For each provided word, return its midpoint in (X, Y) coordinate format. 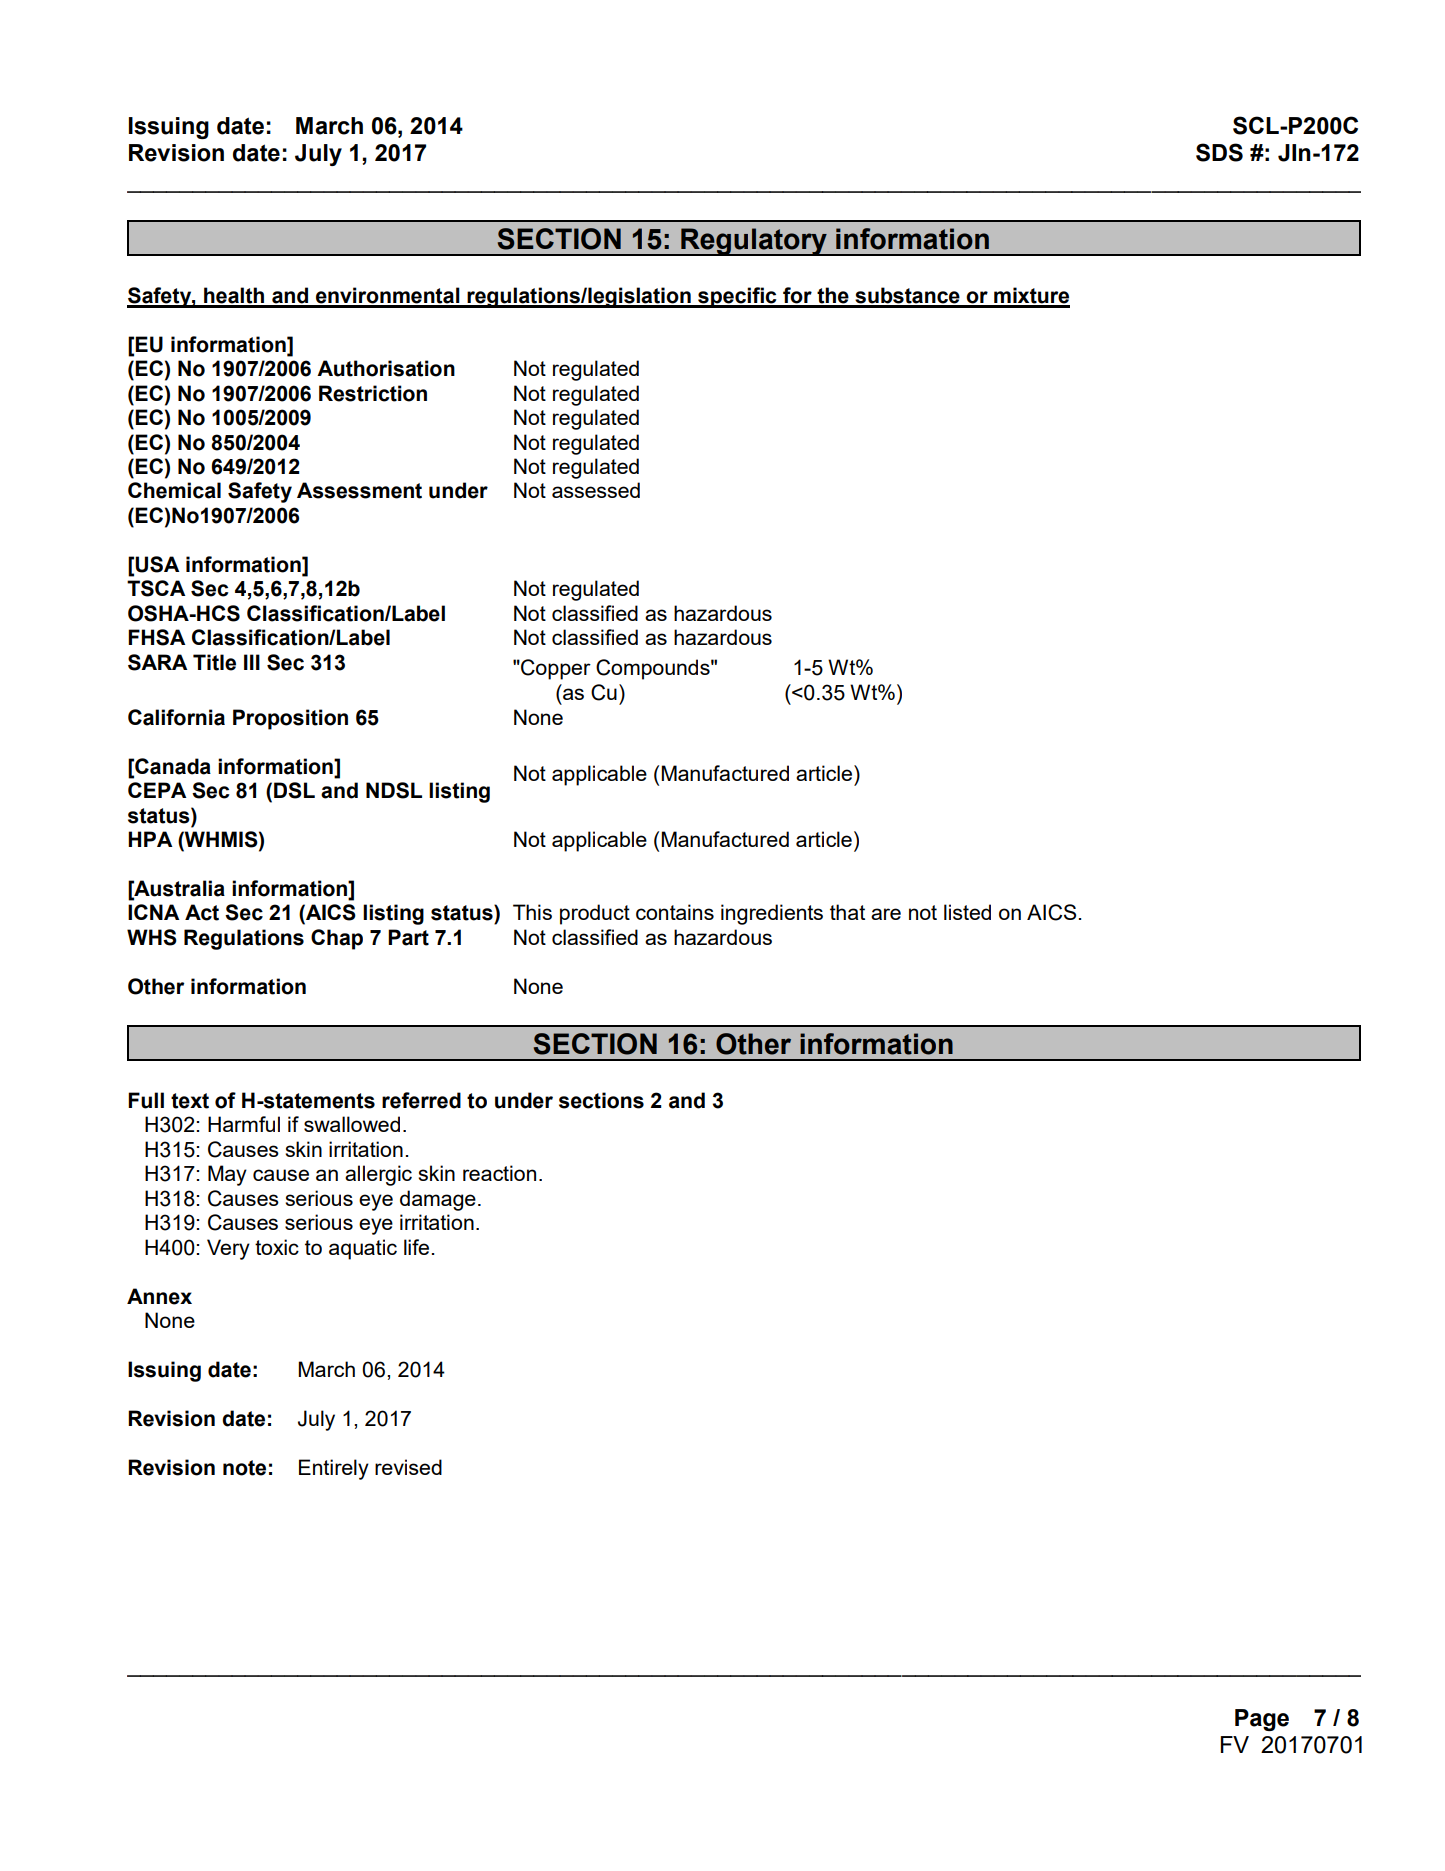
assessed (596, 490)
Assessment (359, 490)
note (244, 1468)
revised (408, 1467)
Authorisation (386, 368)
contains (675, 912)
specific (737, 297)
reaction (499, 1173)
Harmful (244, 1124)
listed (967, 912)
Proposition (290, 719)
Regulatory (754, 242)
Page (1262, 1720)
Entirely (334, 1469)
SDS (1219, 152)
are (886, 914)
